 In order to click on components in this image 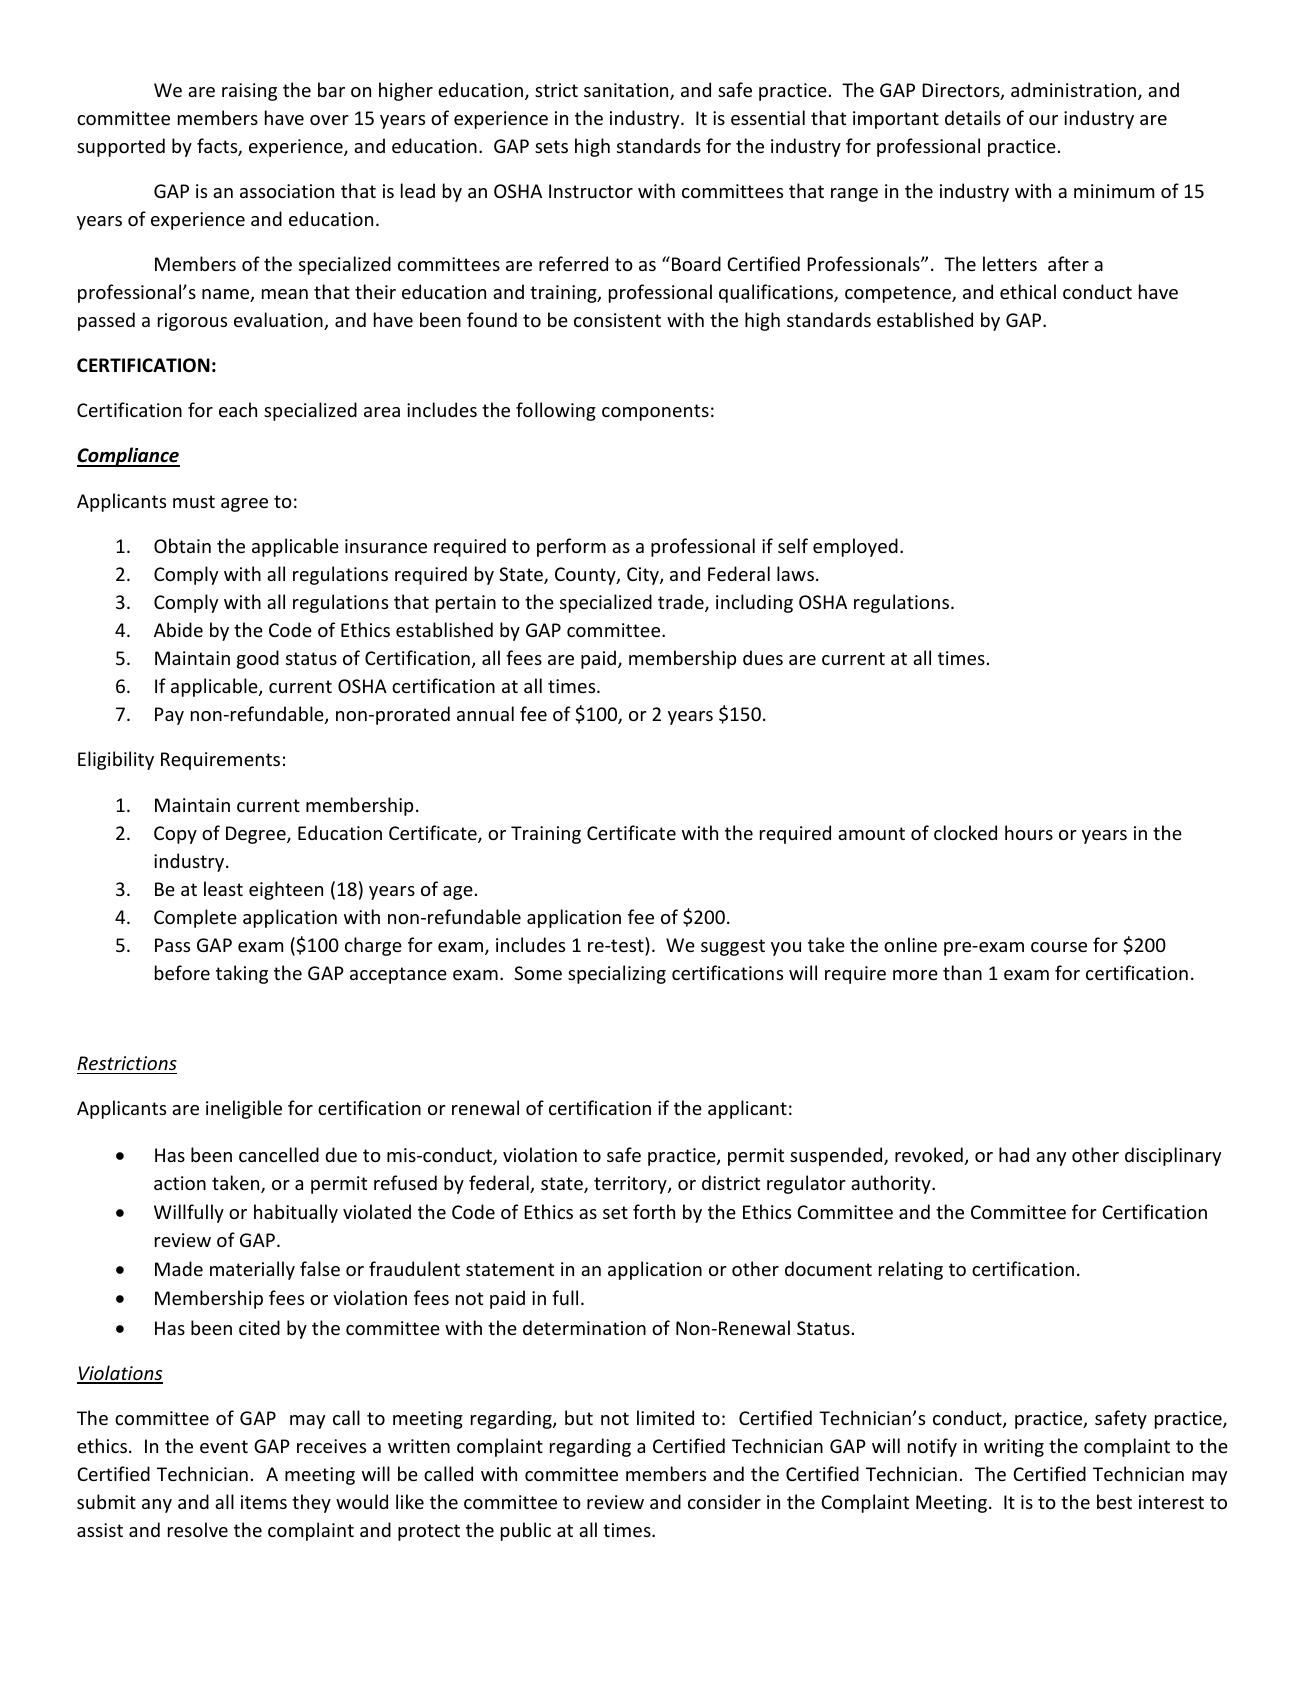, I will do `click(655, 412)`.
